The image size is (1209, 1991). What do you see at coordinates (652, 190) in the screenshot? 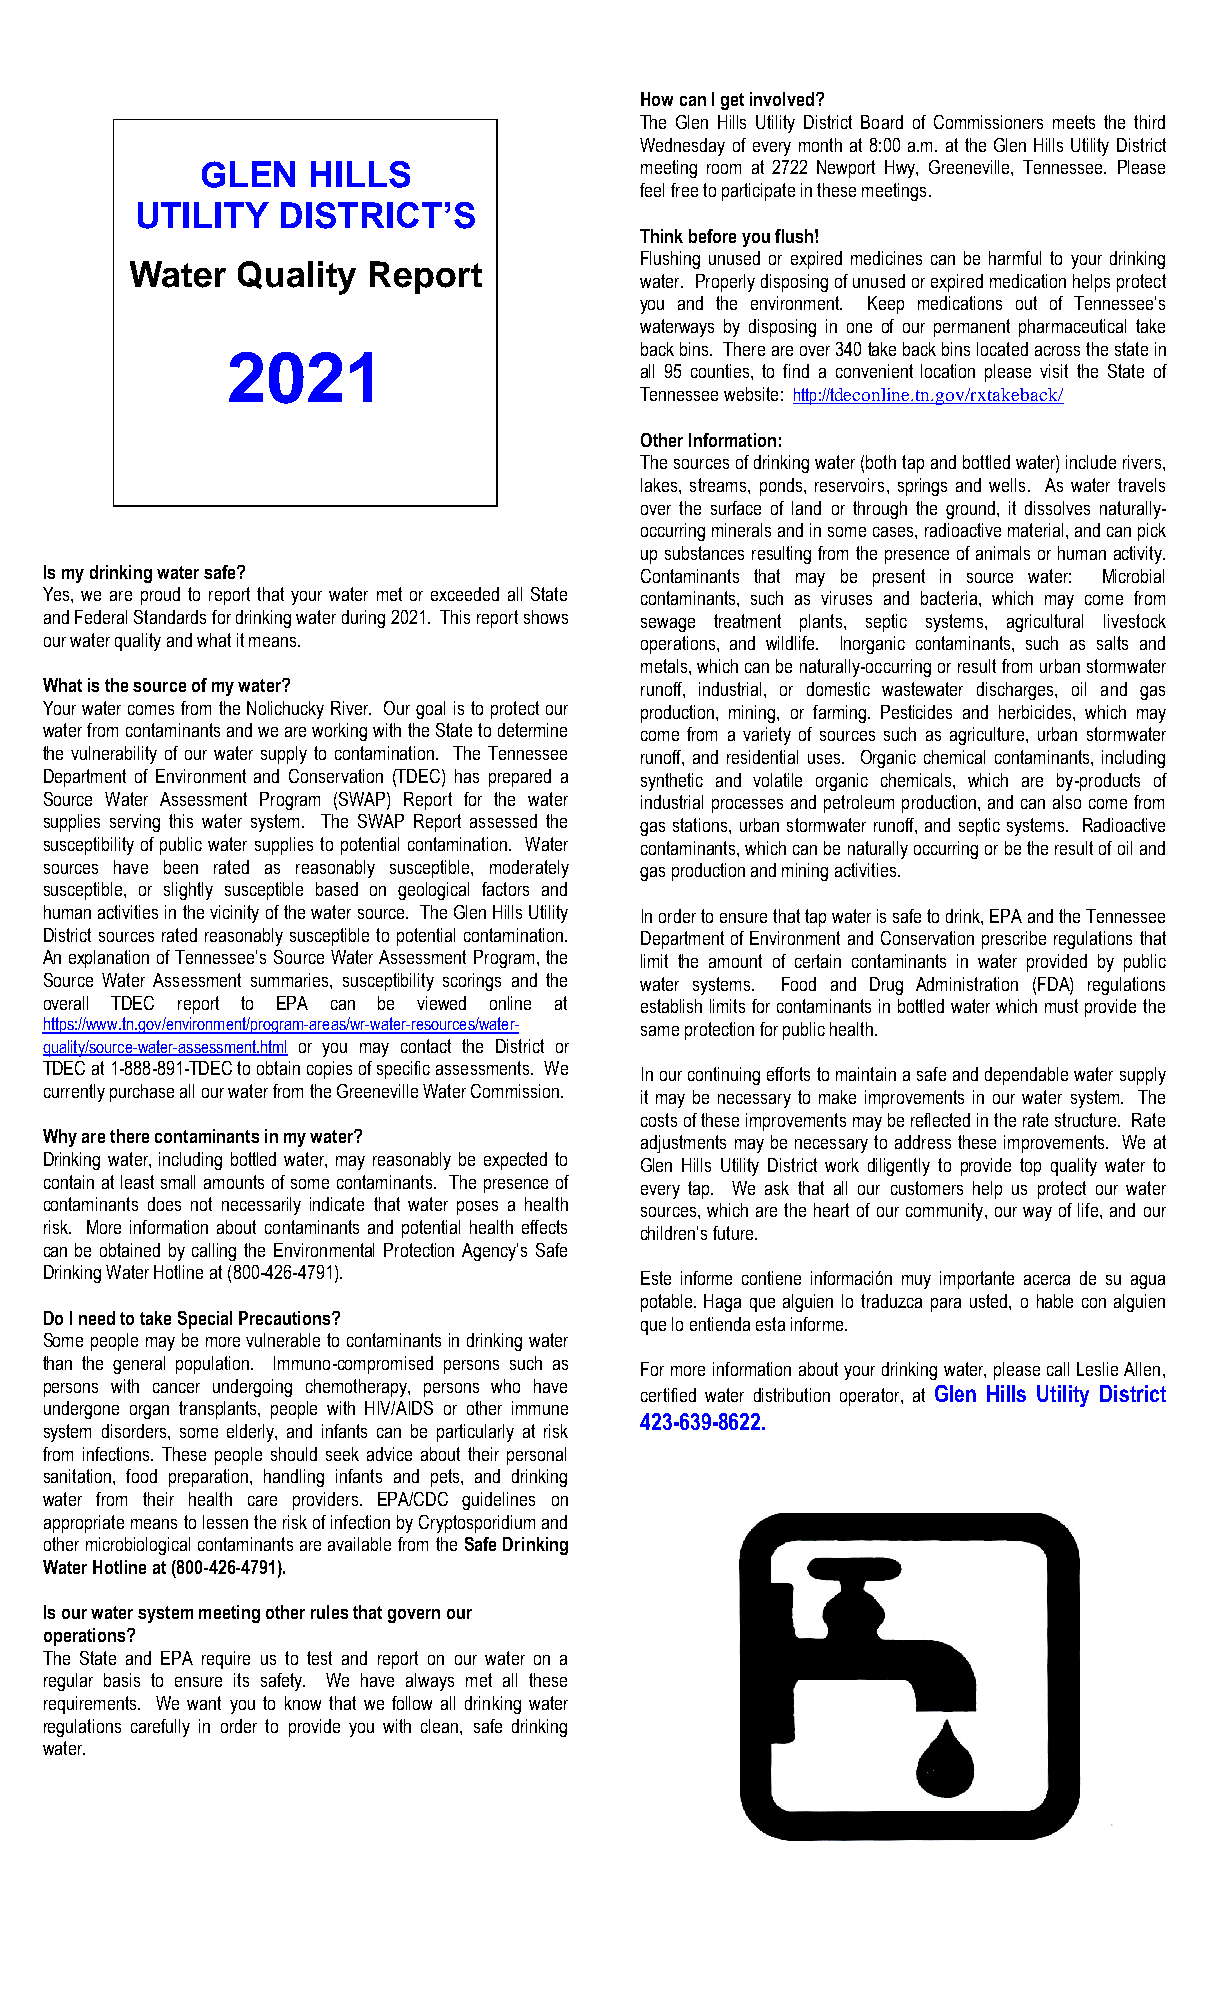
I see `feel` at bounding box center [652, 190].
